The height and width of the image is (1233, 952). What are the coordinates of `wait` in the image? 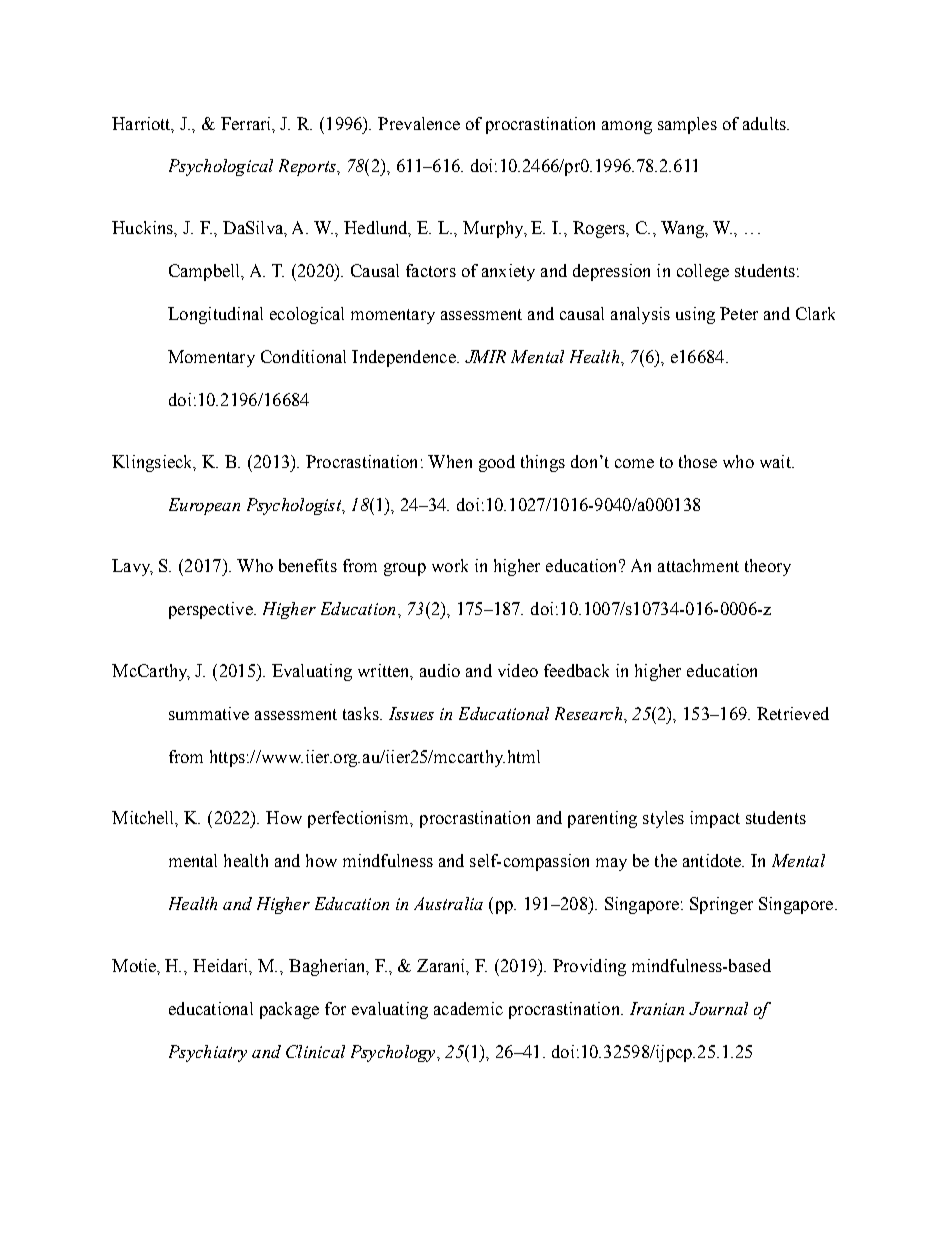 It's located at (776, 461).
